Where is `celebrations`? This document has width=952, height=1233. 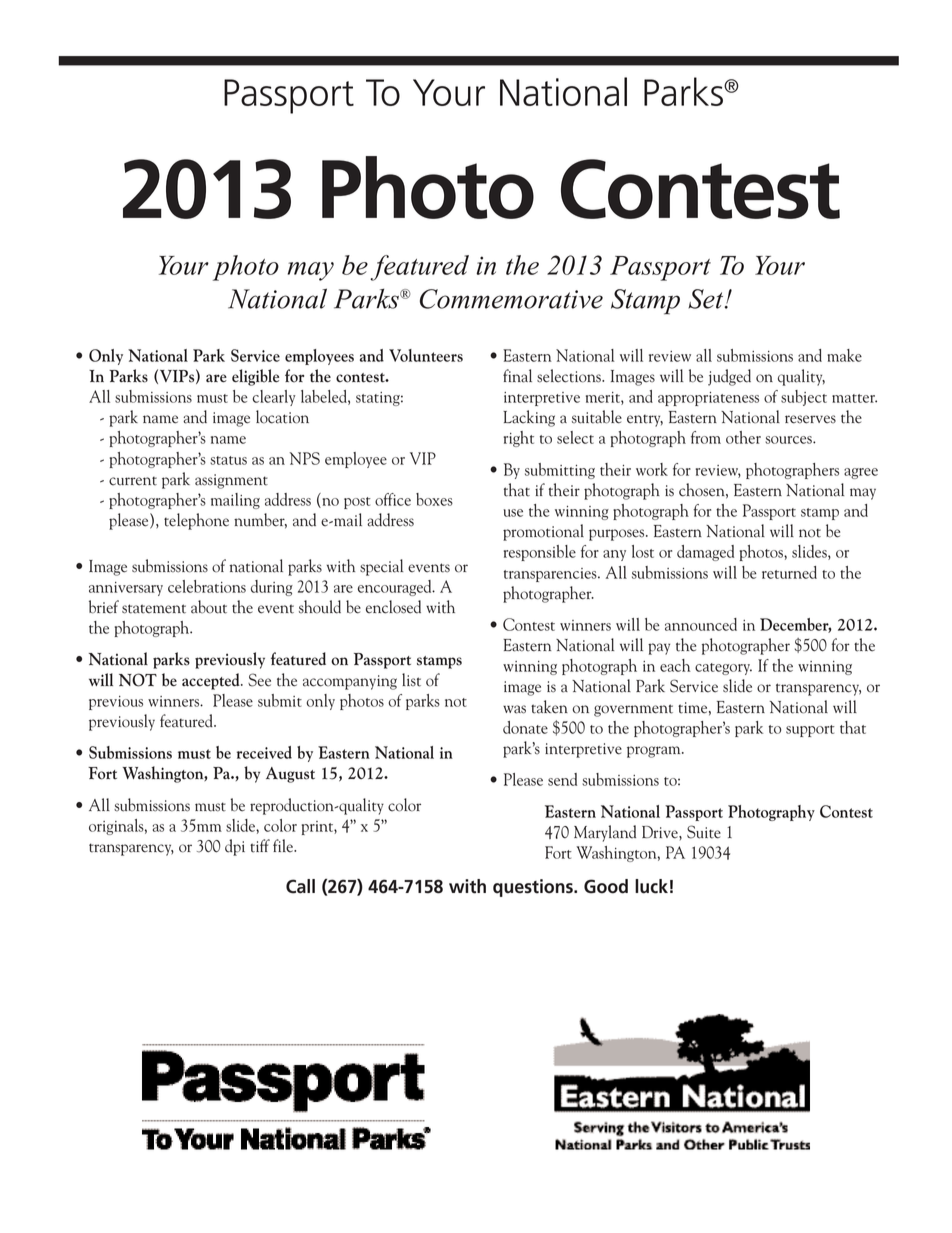
celebrations is located at coordinates (207, 586).
